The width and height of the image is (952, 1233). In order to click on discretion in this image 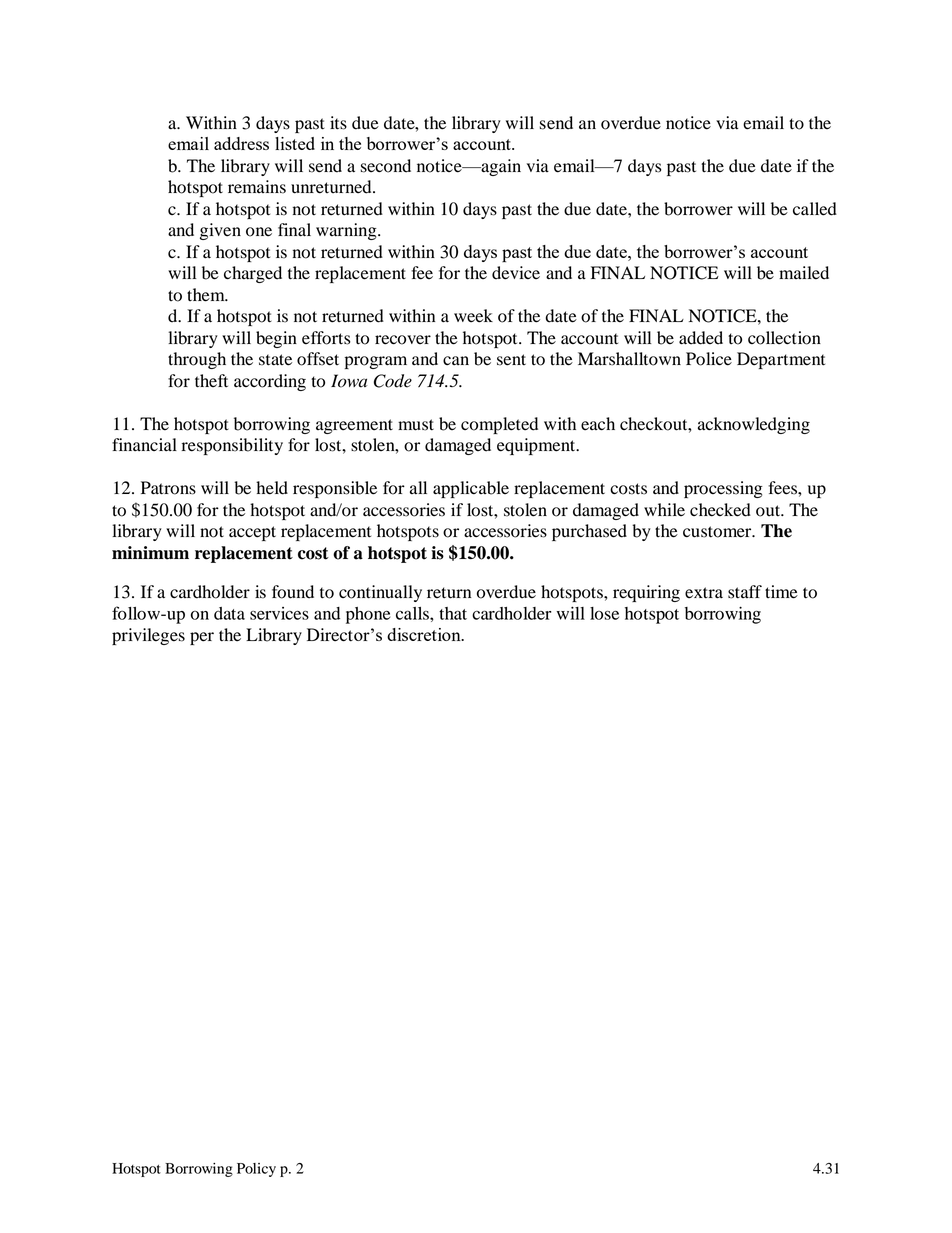, I will do `click(425, 634)`.
